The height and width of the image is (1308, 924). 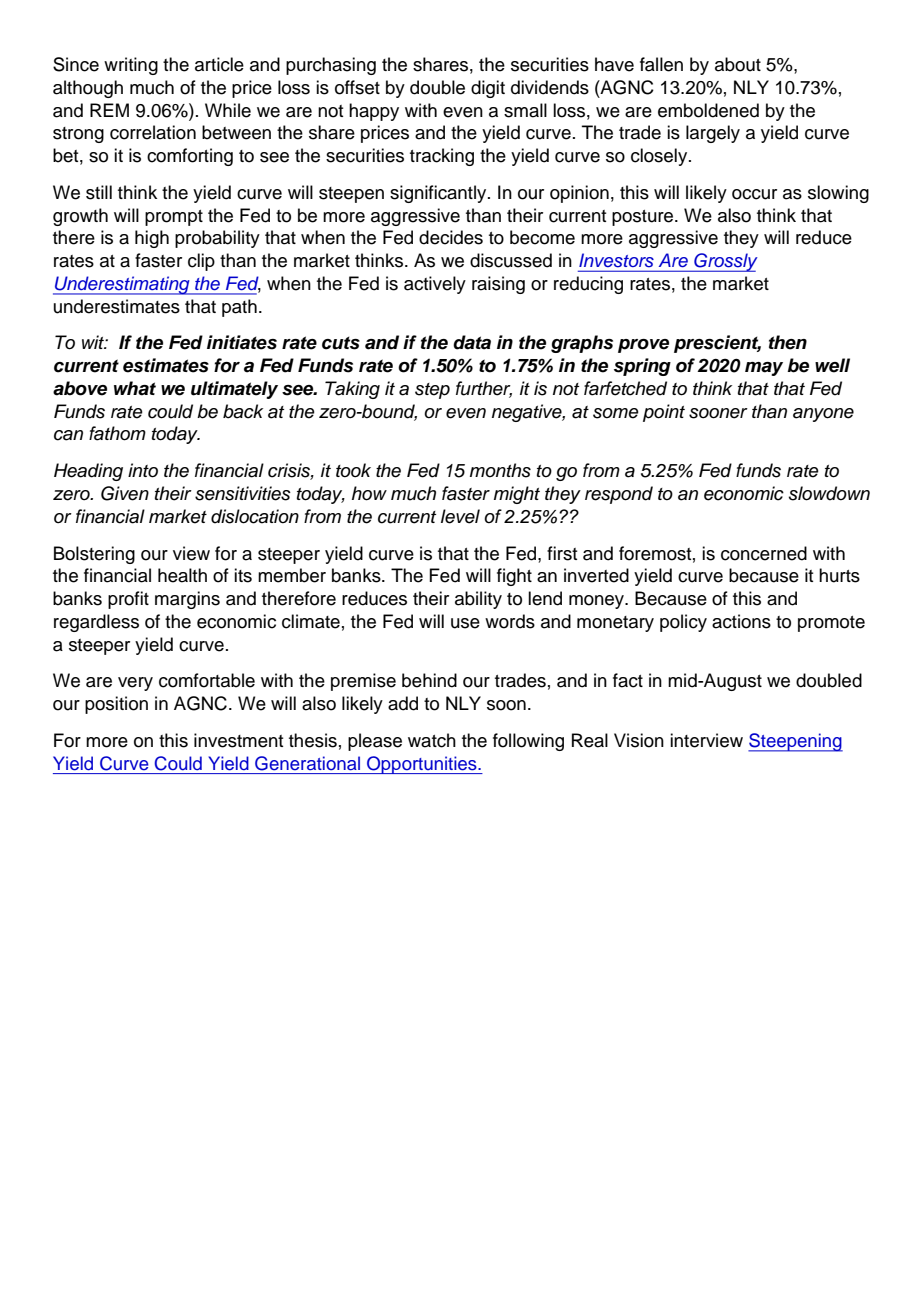 I want to click on fight, so click(x=514, y=577).
